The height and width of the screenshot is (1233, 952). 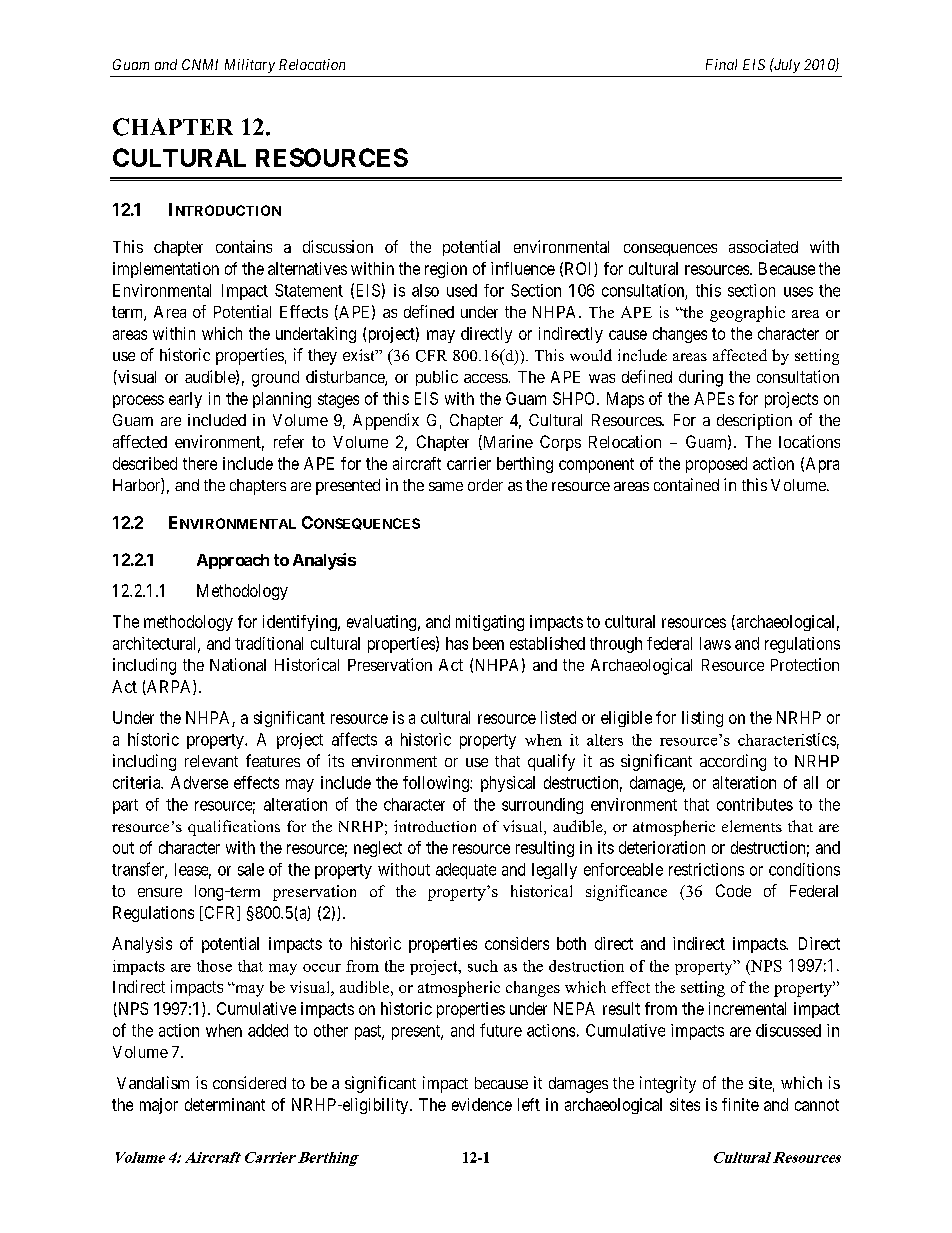 I want to click on region, so click(x=446, y=270).
